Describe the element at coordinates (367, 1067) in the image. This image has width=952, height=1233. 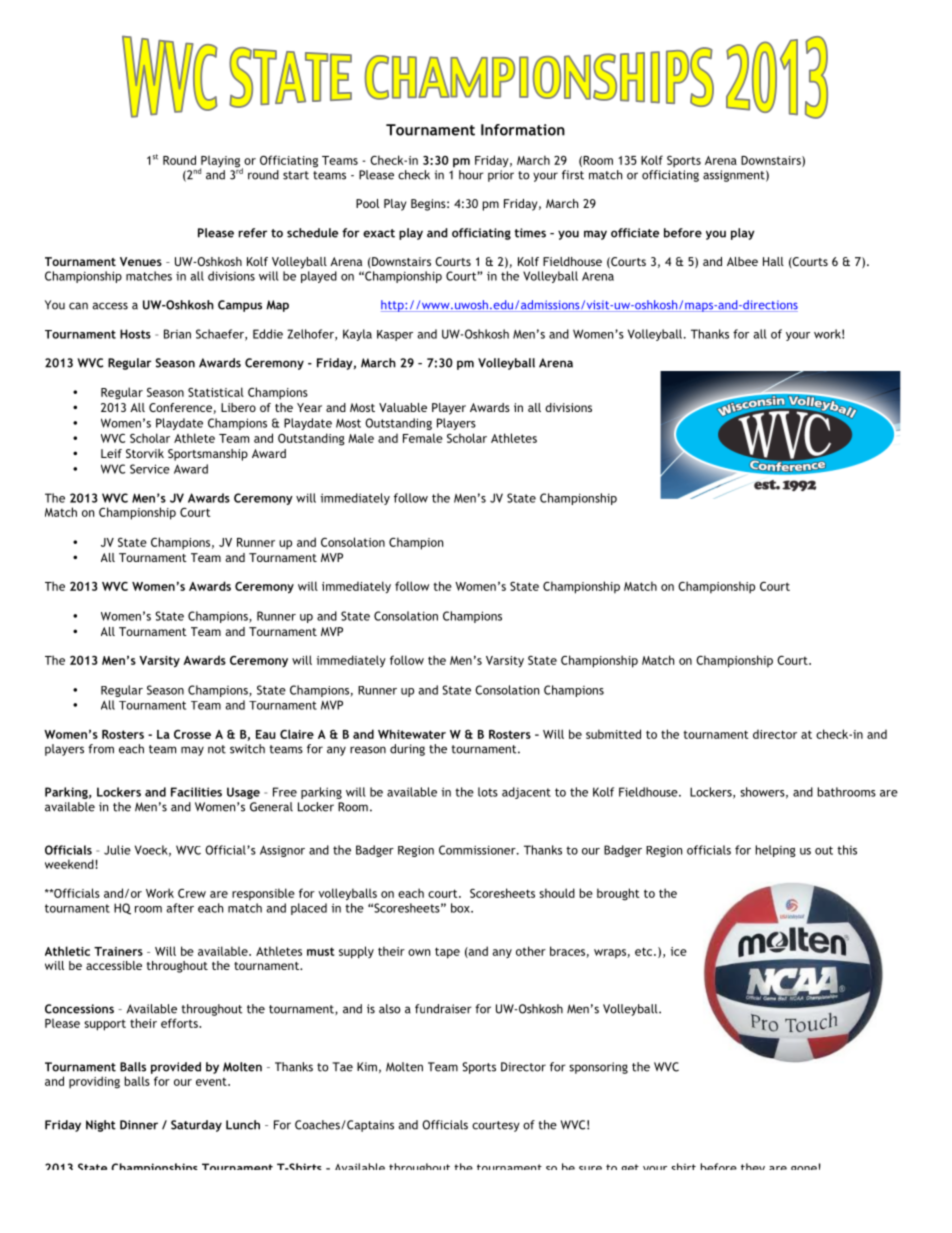
I see `Kim` at that location.
